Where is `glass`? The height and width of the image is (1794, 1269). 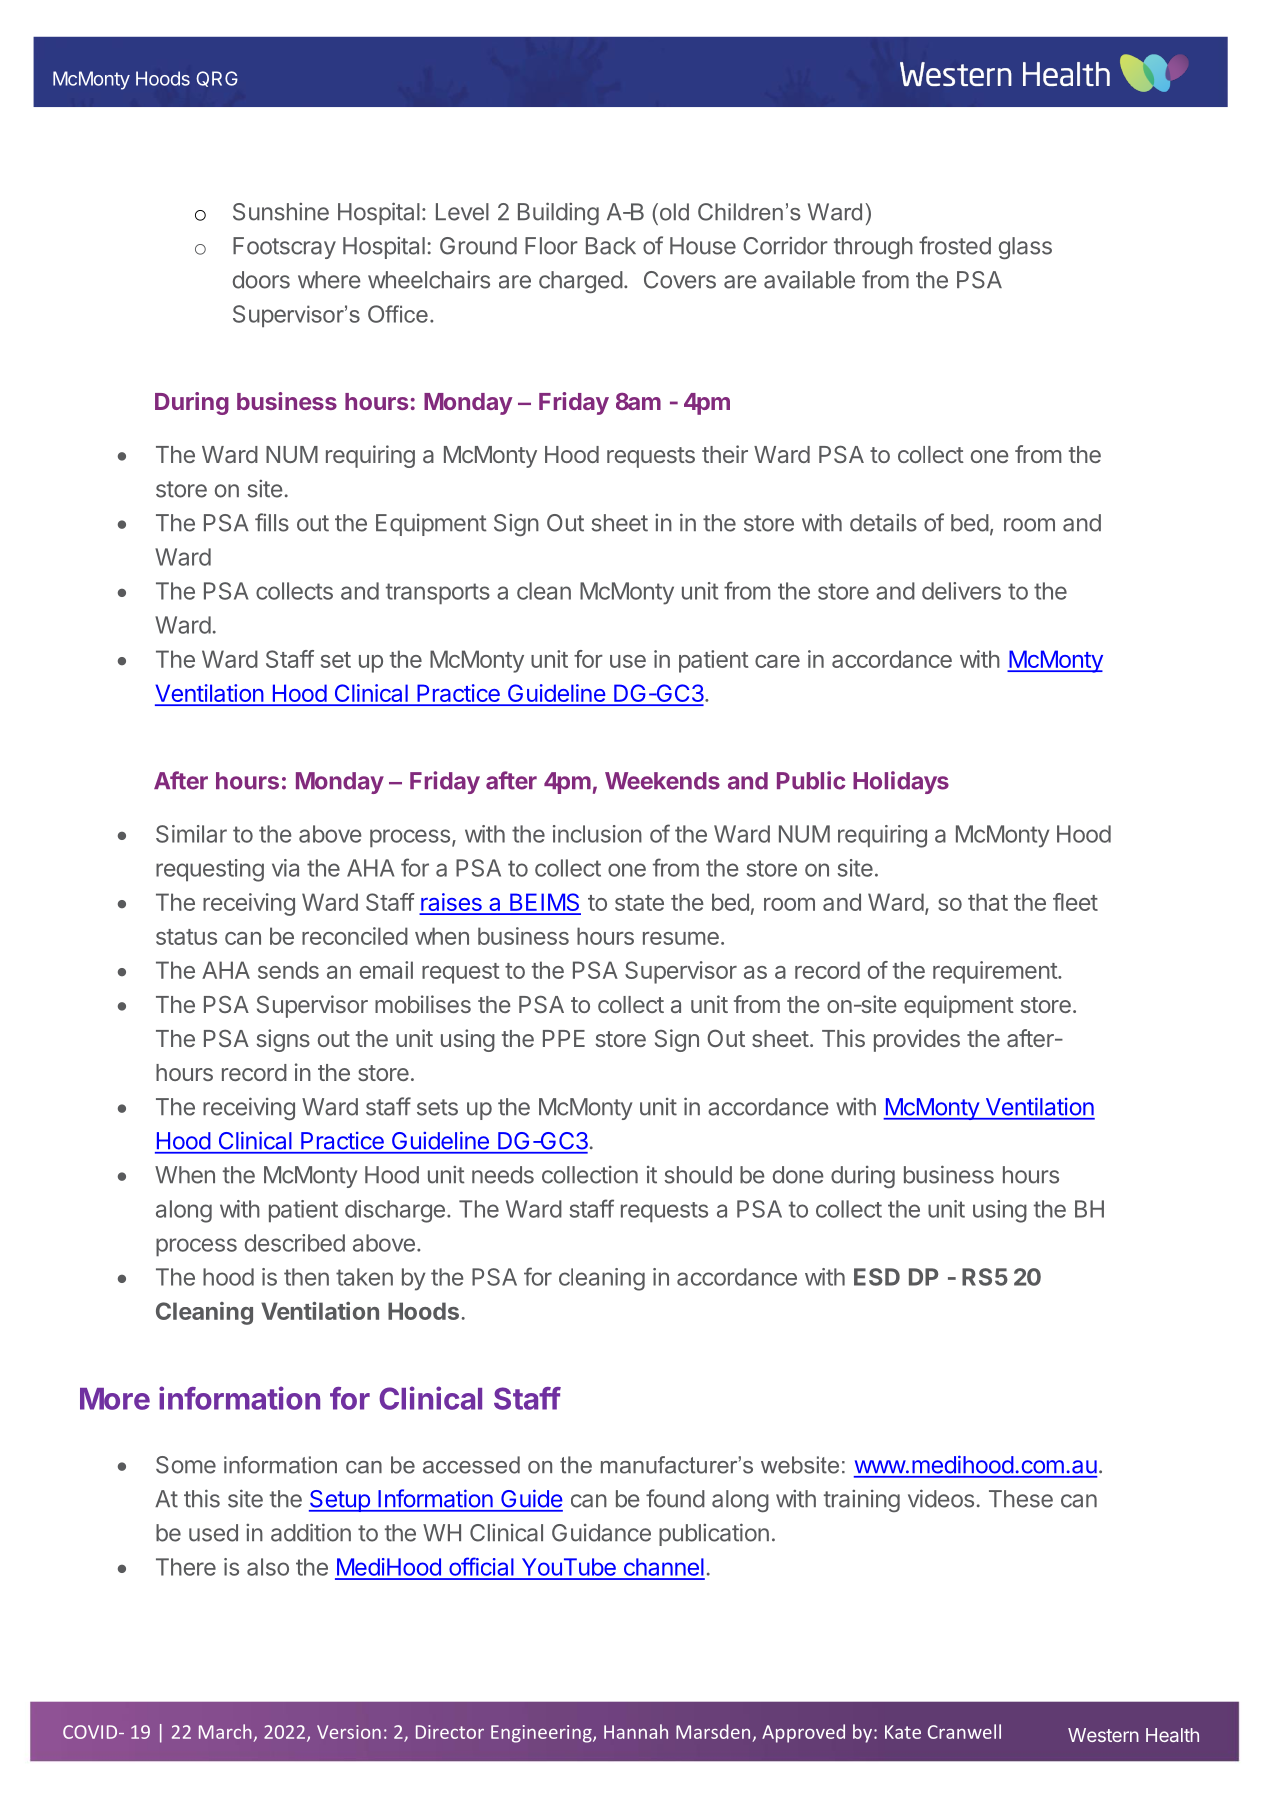 glass is located at coordinates (1025, 248).
